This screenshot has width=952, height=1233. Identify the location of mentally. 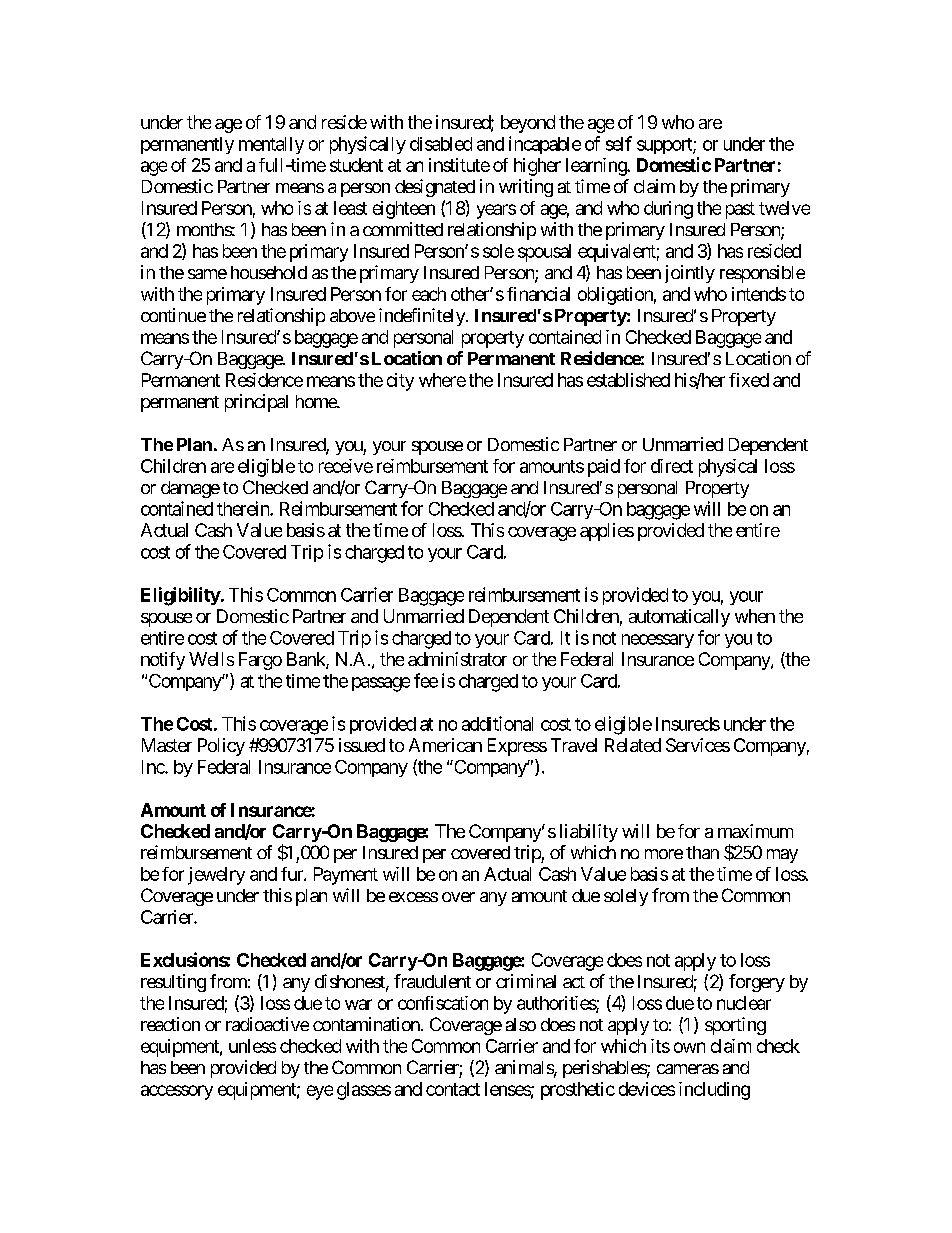
(271, 145).
